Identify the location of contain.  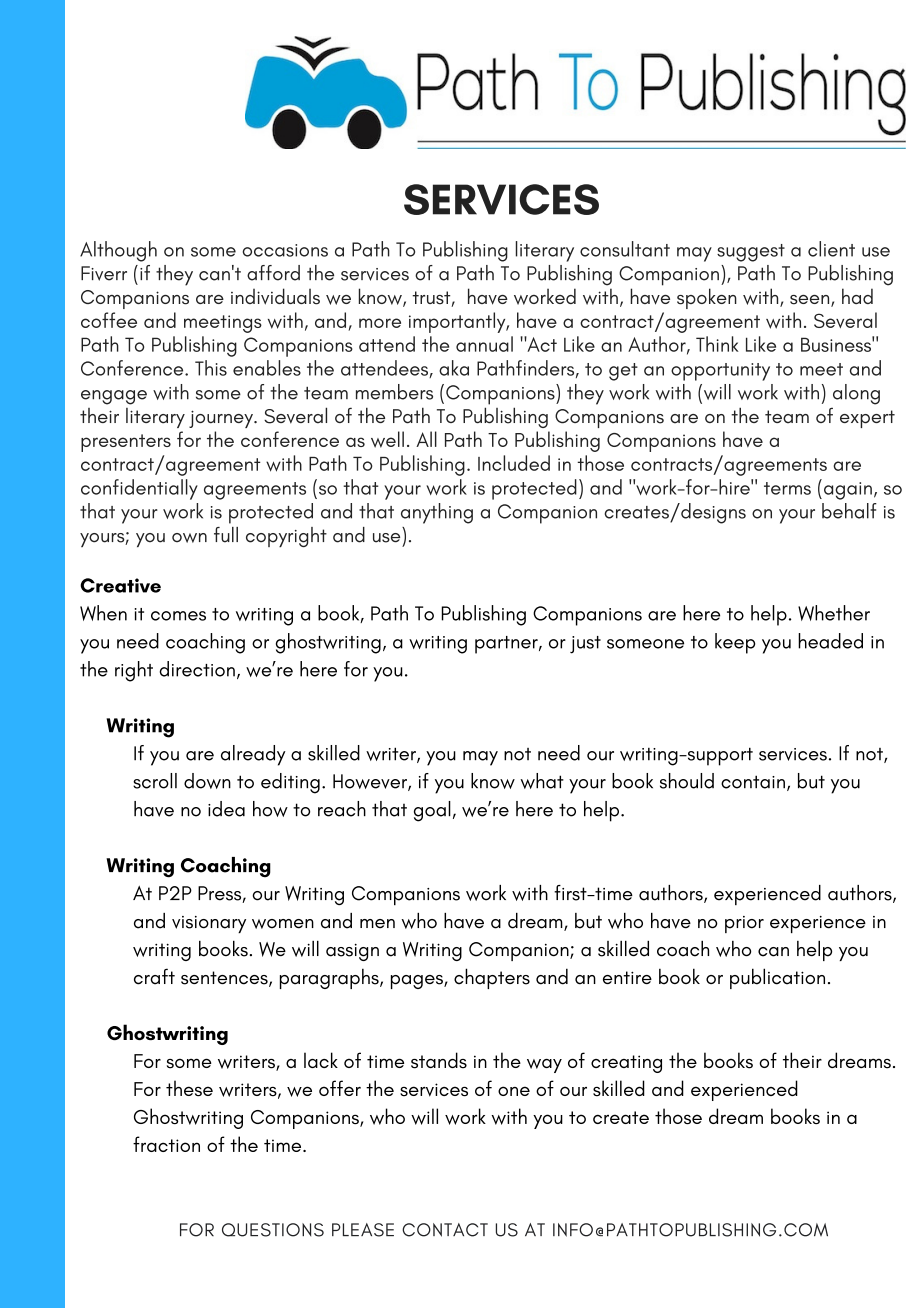
(753, 782).
